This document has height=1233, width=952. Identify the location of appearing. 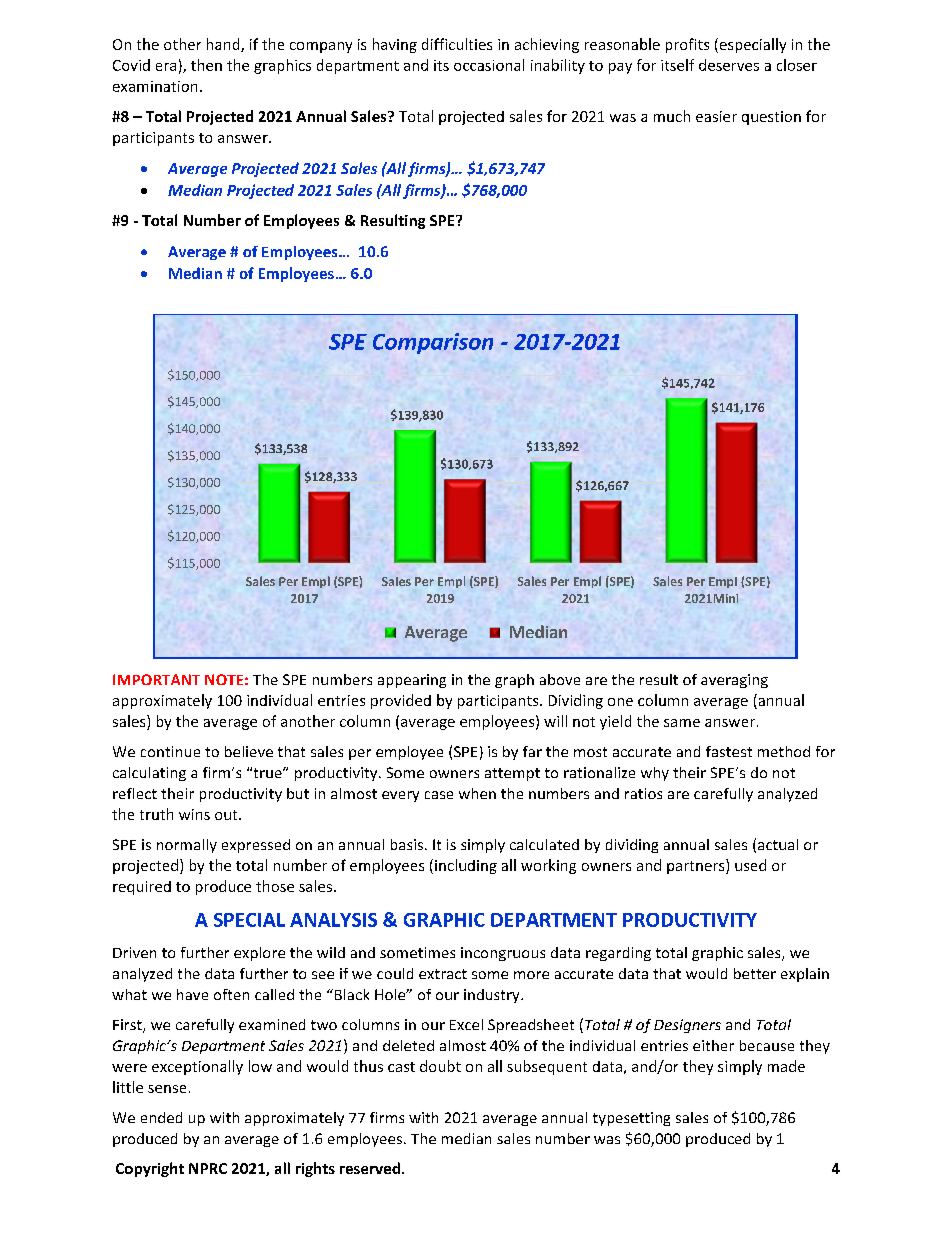
(412, 681).
